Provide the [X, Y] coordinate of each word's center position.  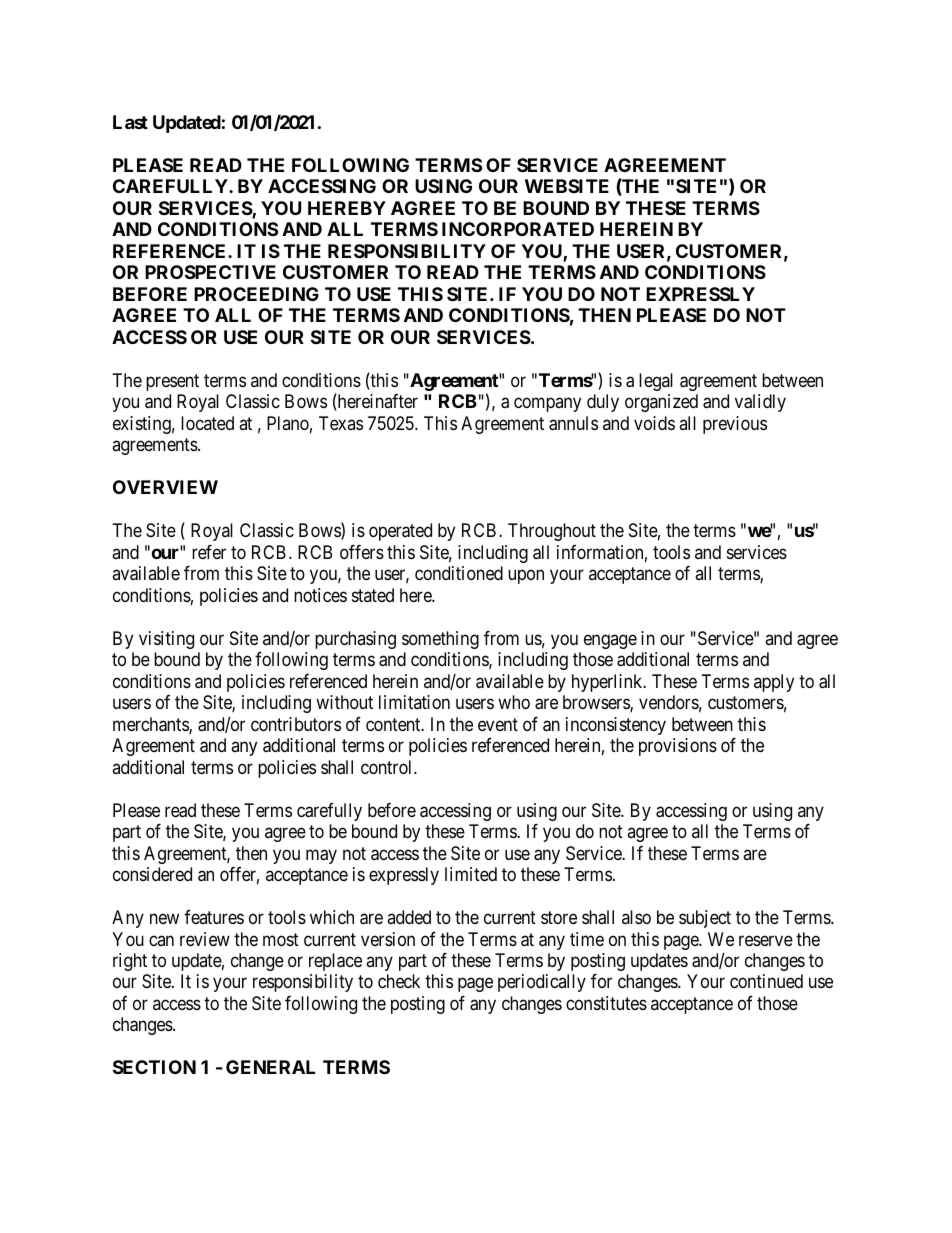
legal [656, 382]
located [207, 423]
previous [735, 425]
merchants [151, 725]
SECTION [154, 1067]
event [498, 724]
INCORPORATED [518, 229]
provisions [678, 747]
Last [130, 122]
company [547, 405]
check [399, 981]
